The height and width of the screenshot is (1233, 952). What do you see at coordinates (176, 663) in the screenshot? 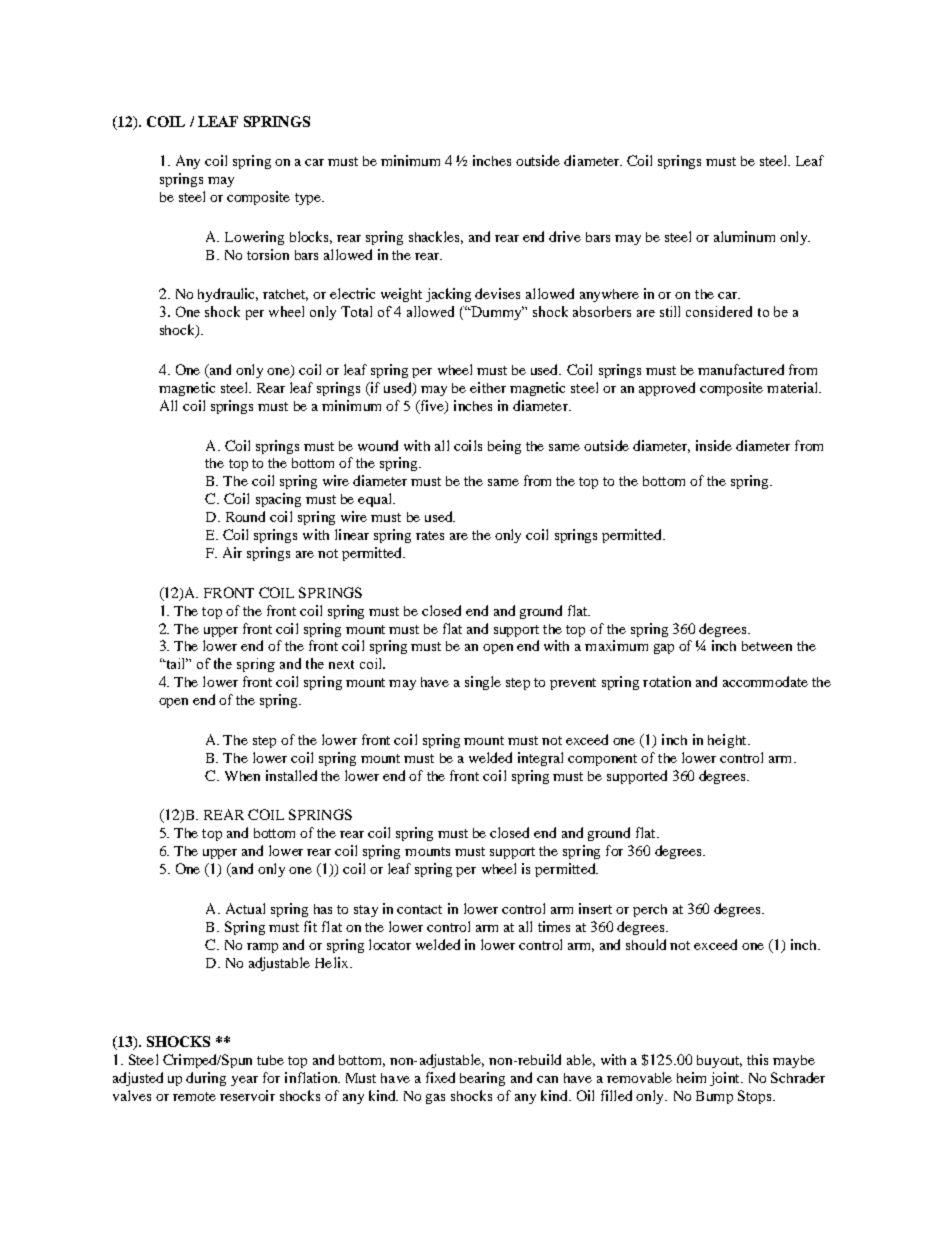
I see `tail` at bounding box center [176, 663].
